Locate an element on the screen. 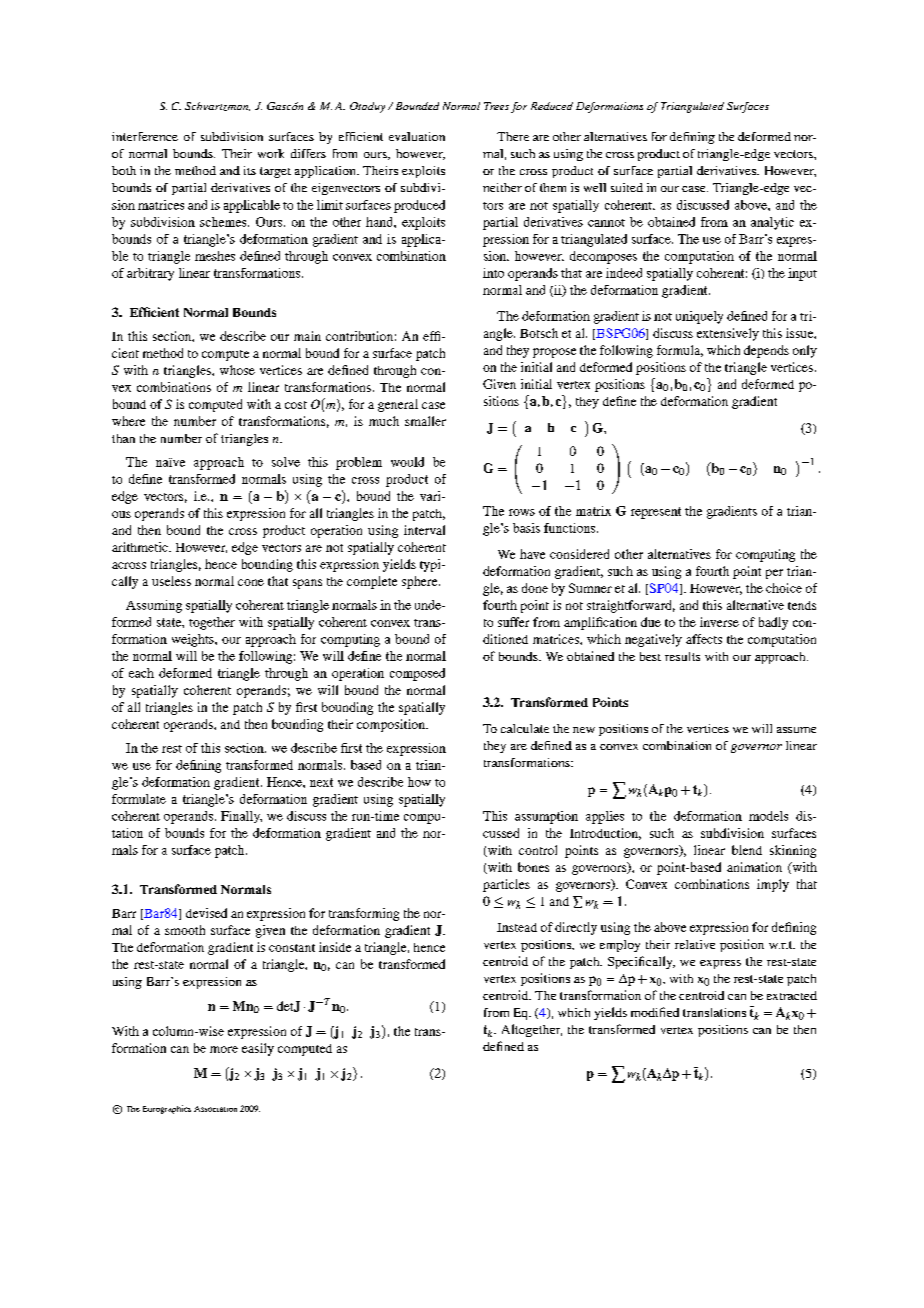 The height and width of the screenshot is (1308, 924). Finally is located at coordinates (241, 817).
